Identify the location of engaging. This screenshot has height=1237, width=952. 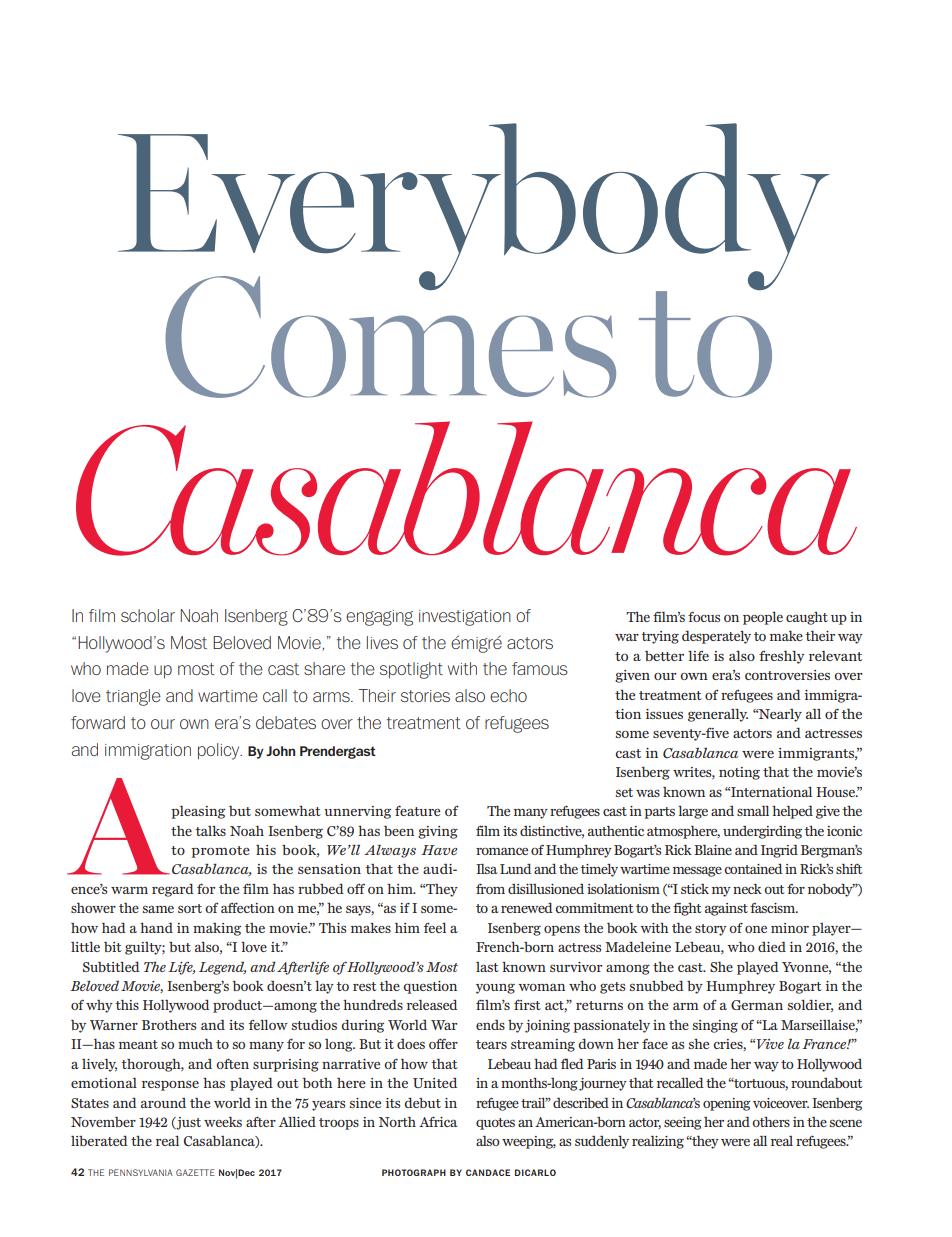
(379, 618).
